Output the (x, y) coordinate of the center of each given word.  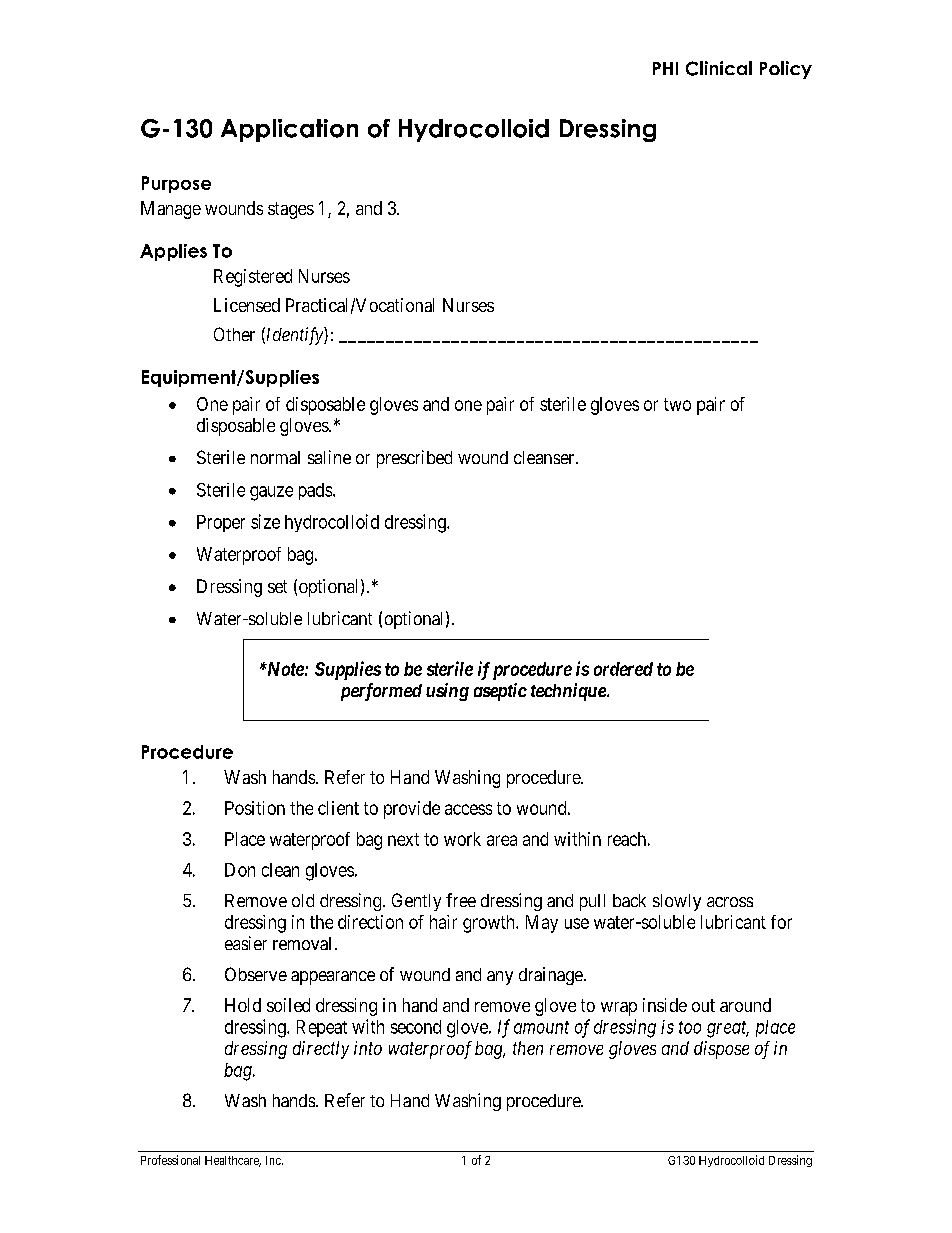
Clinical (719, 68)
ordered (623, 669)
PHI (665, 68)
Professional (170, 1160)
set (277, 586)
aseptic (500, 692)
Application (289, 130)
